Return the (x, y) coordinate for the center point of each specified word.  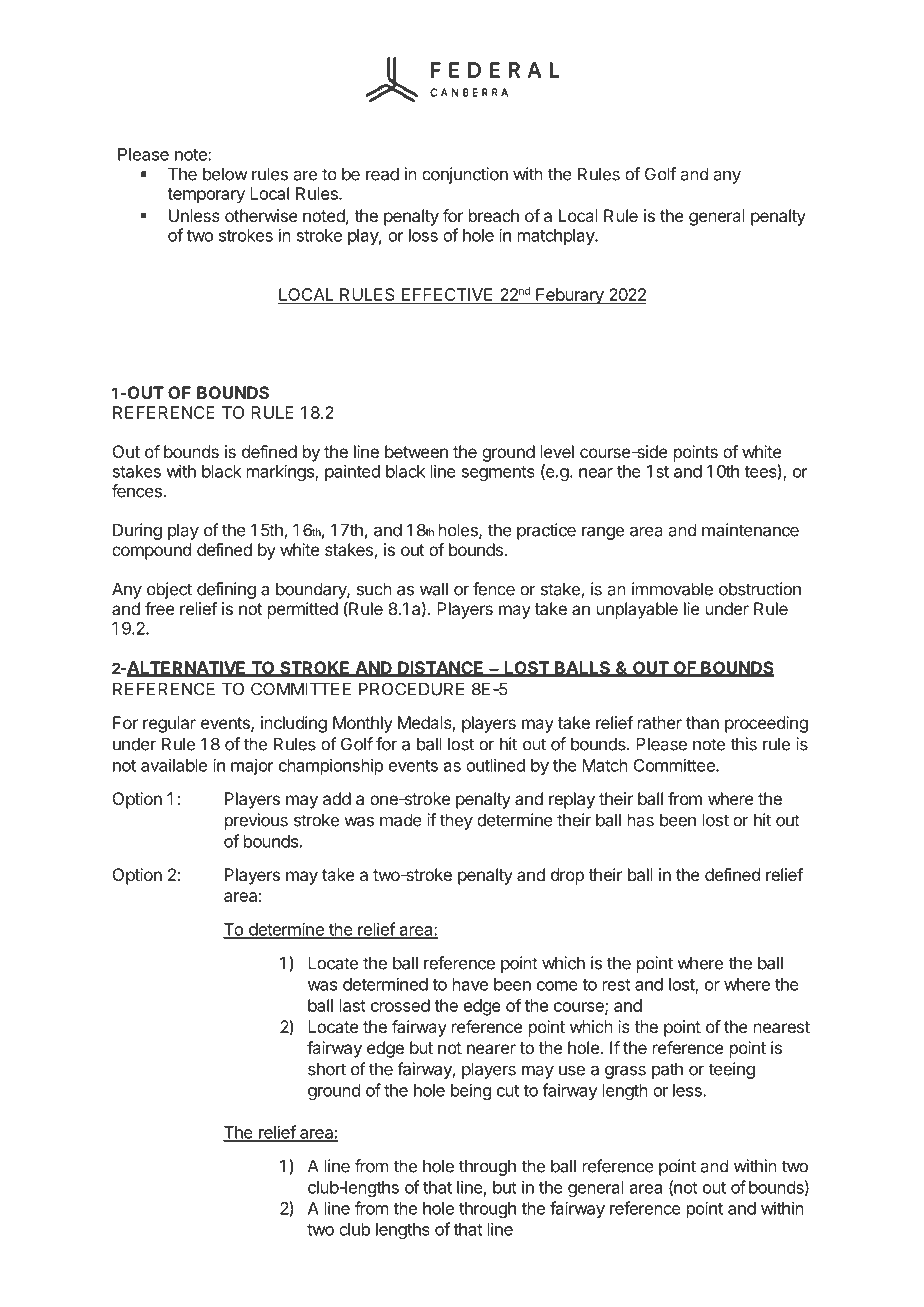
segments (498, 473)
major (252, 766)
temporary (206, 196)
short (327, 1069)
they (456, 821)
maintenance (750, 530)
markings (281, 472)
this (743, 744)
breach (494, 215)
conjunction (465, 175)
